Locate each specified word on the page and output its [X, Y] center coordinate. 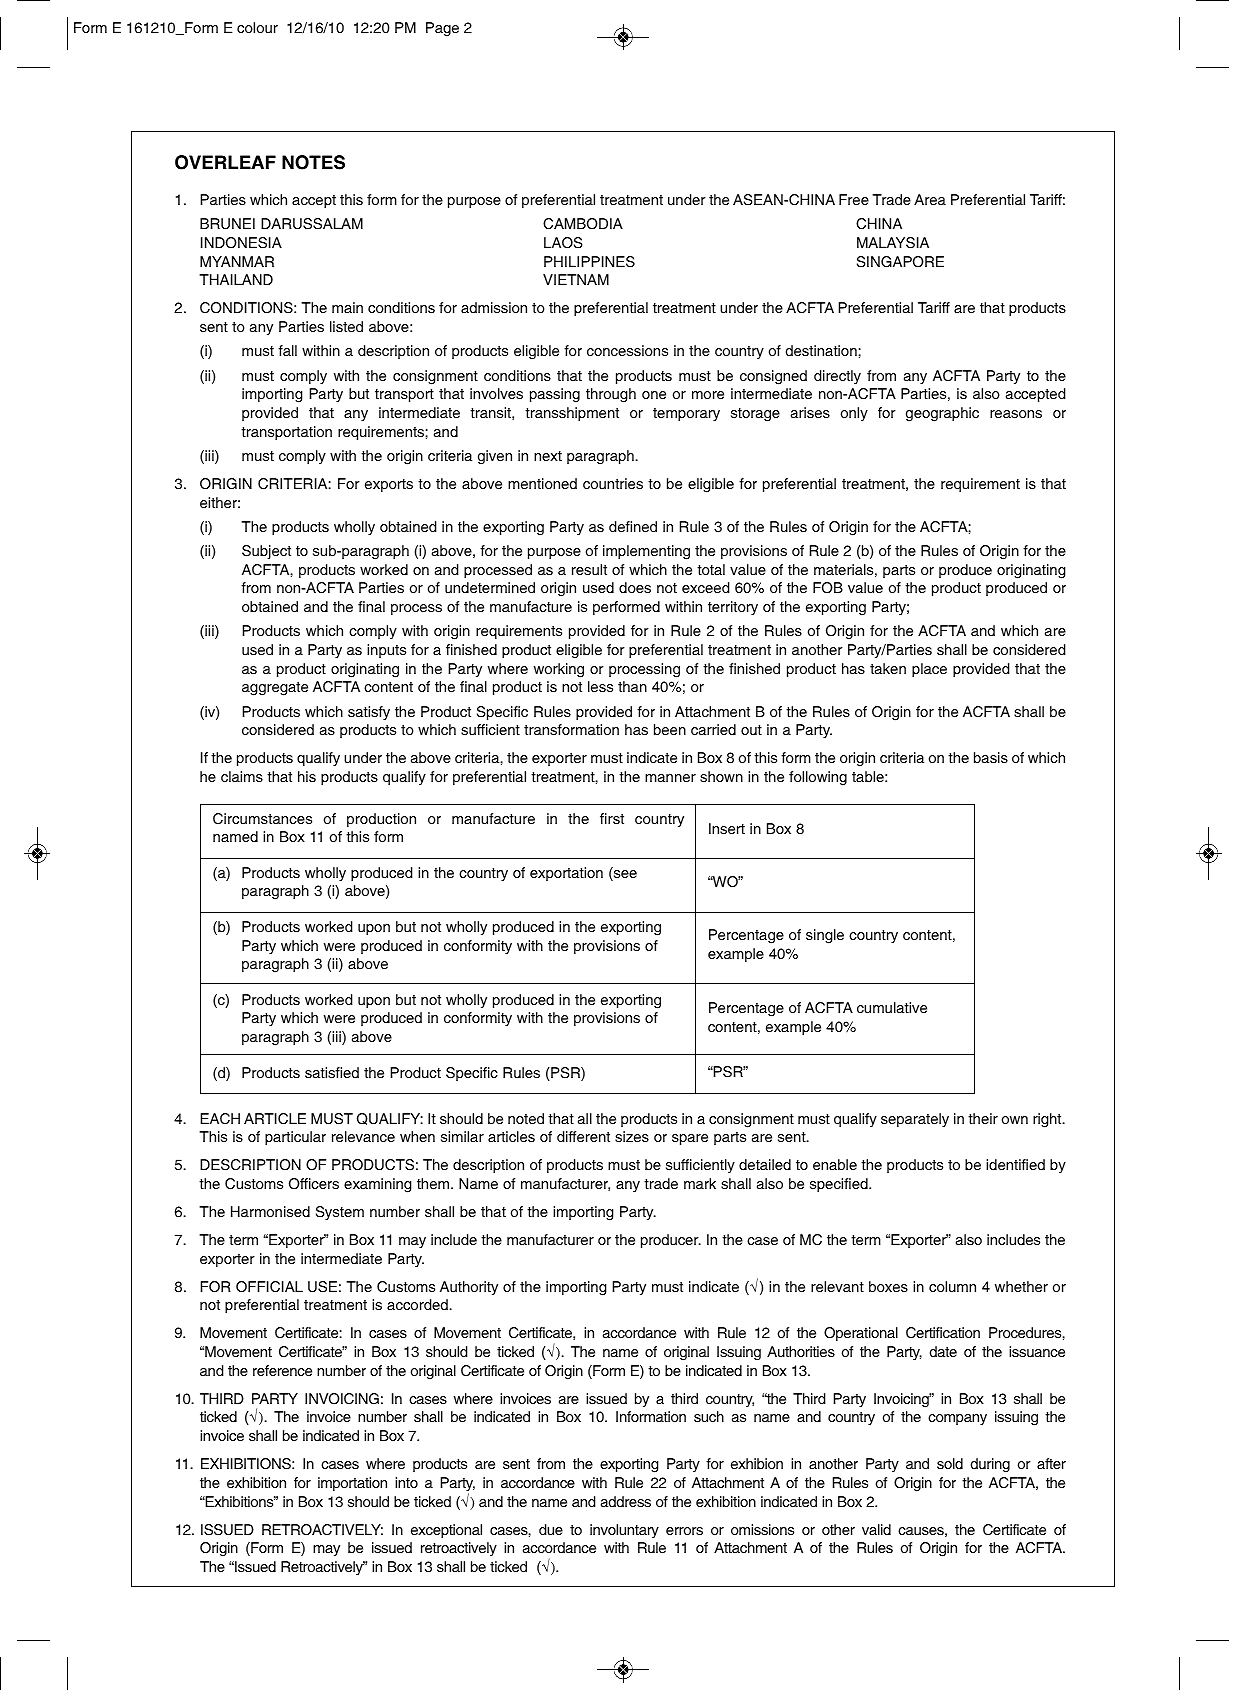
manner [670, 778]
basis [991, 757]
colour [257, 27]
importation [352, 1484]
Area [930, 200]
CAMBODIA [583, 224]
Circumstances [262, 819]
